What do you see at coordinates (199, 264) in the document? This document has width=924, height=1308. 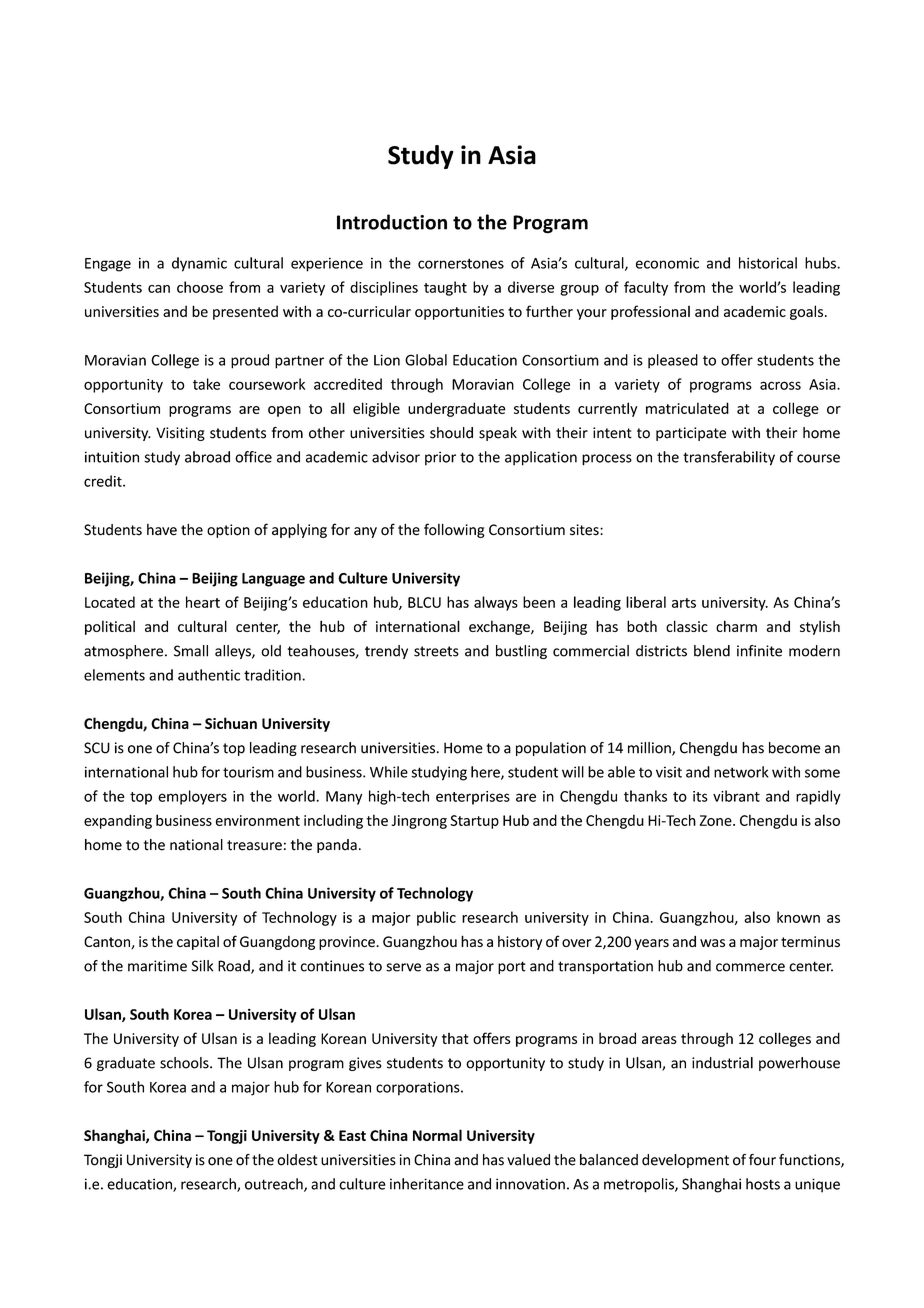 I see `dynamic` at bounding box center [199, 264].
